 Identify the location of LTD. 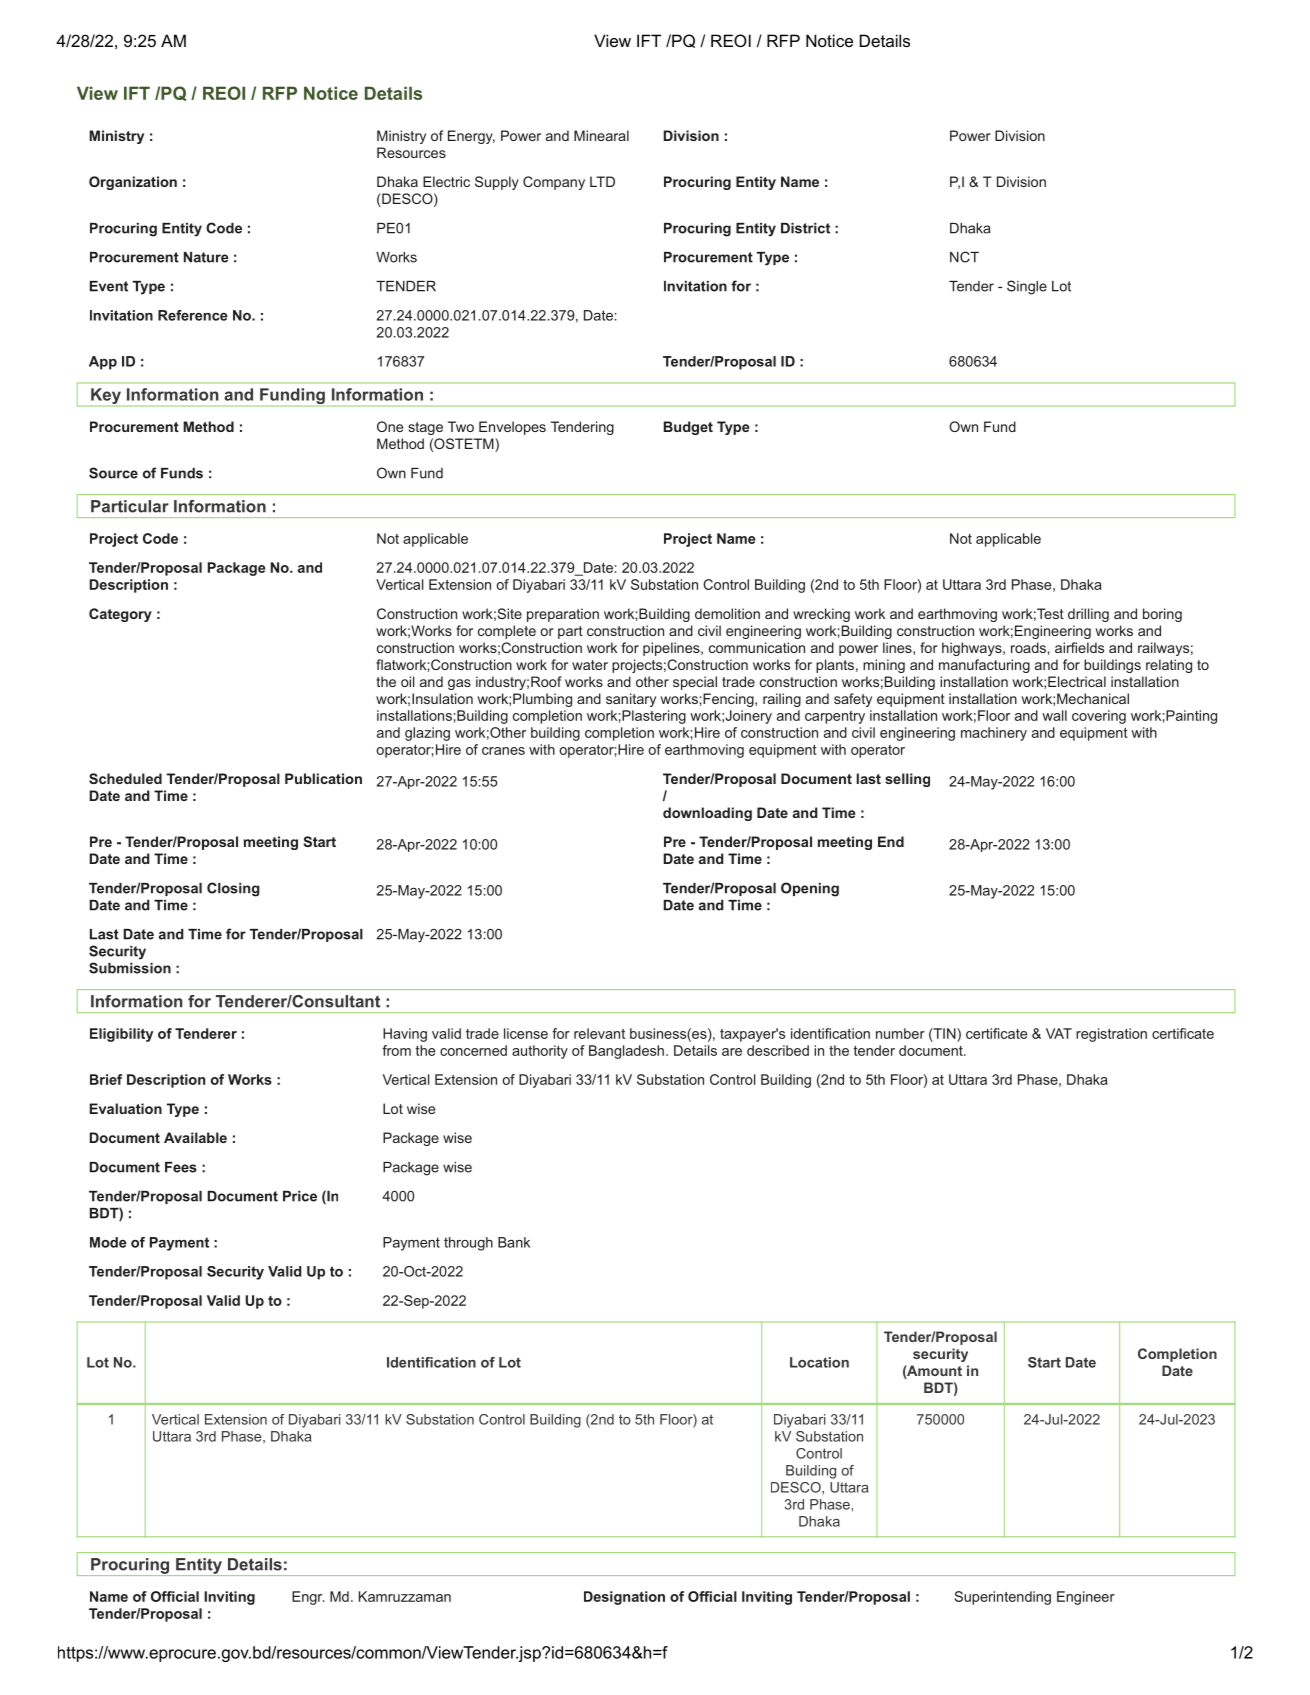
(602, 181).
